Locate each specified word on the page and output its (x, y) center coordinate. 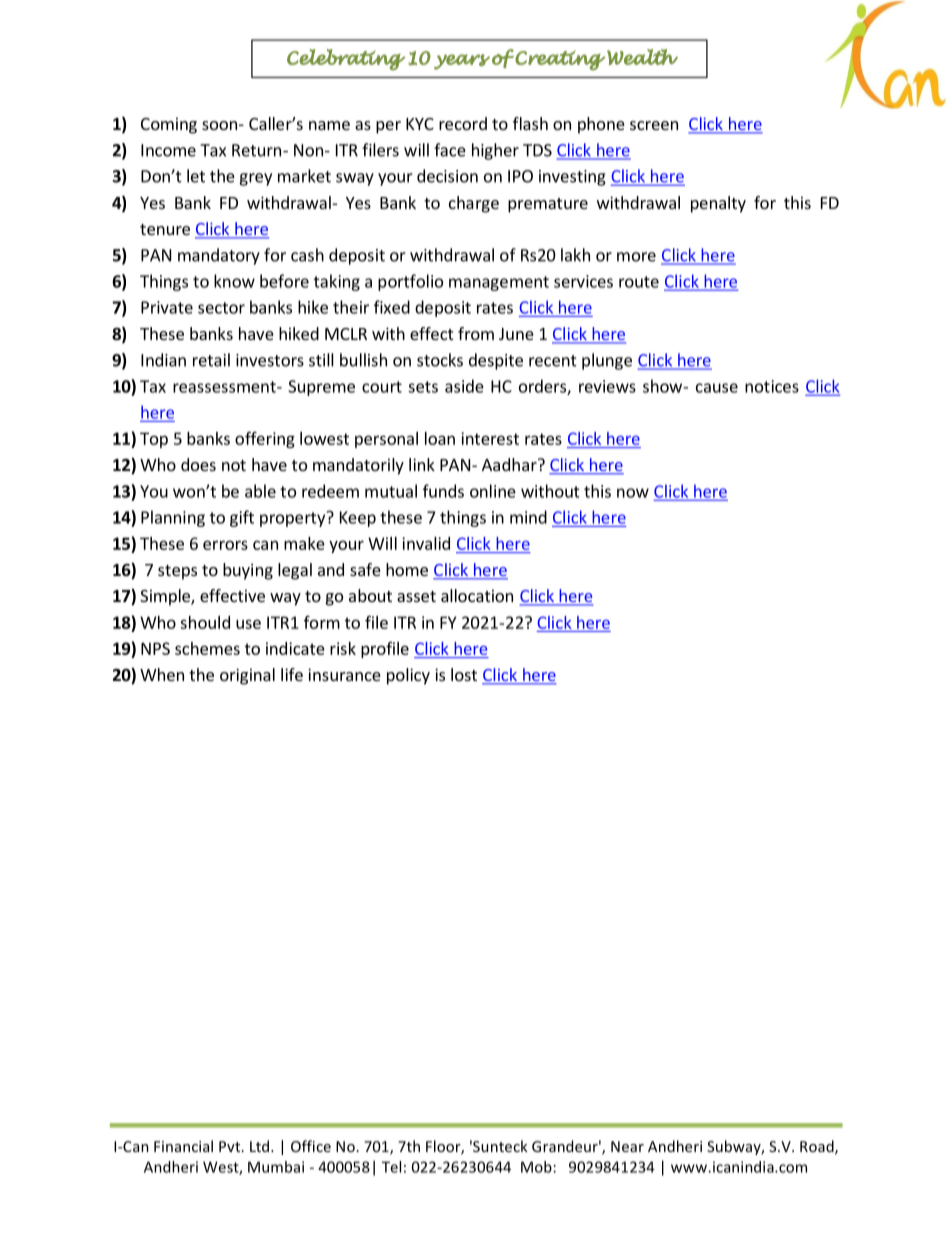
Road (818, 1147)
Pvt (231, 1146)
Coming (169, 125)
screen (654, 125)
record (463, 123)
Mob (536, 1167)
